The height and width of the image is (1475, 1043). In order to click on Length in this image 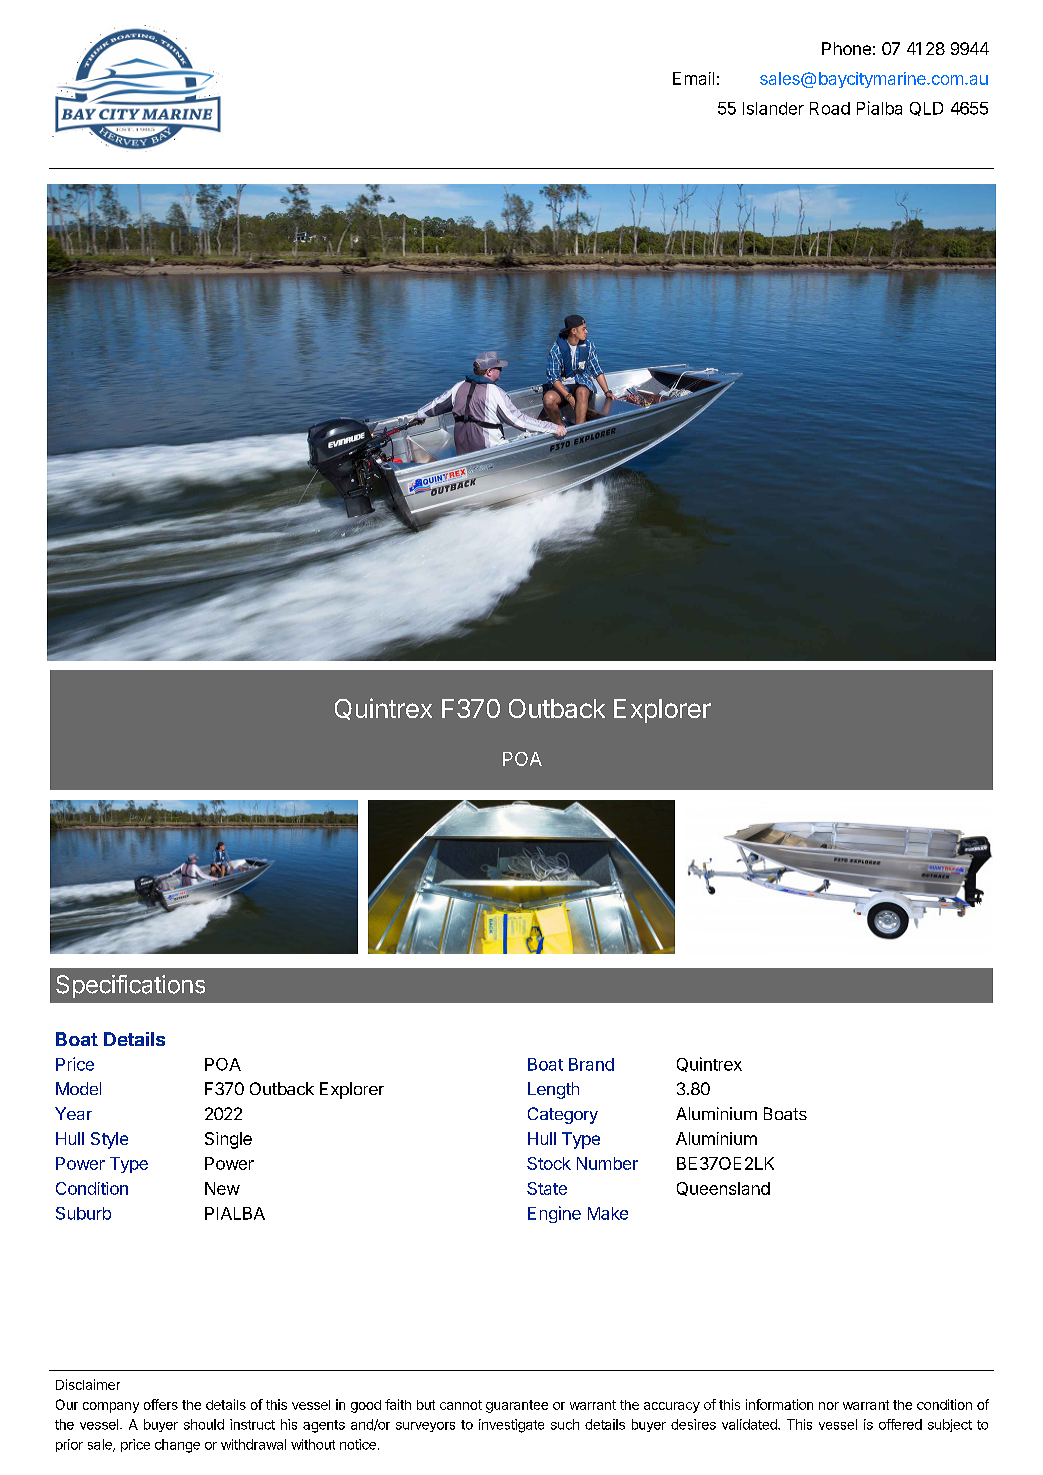, I will do `click(553, 1090)`.
